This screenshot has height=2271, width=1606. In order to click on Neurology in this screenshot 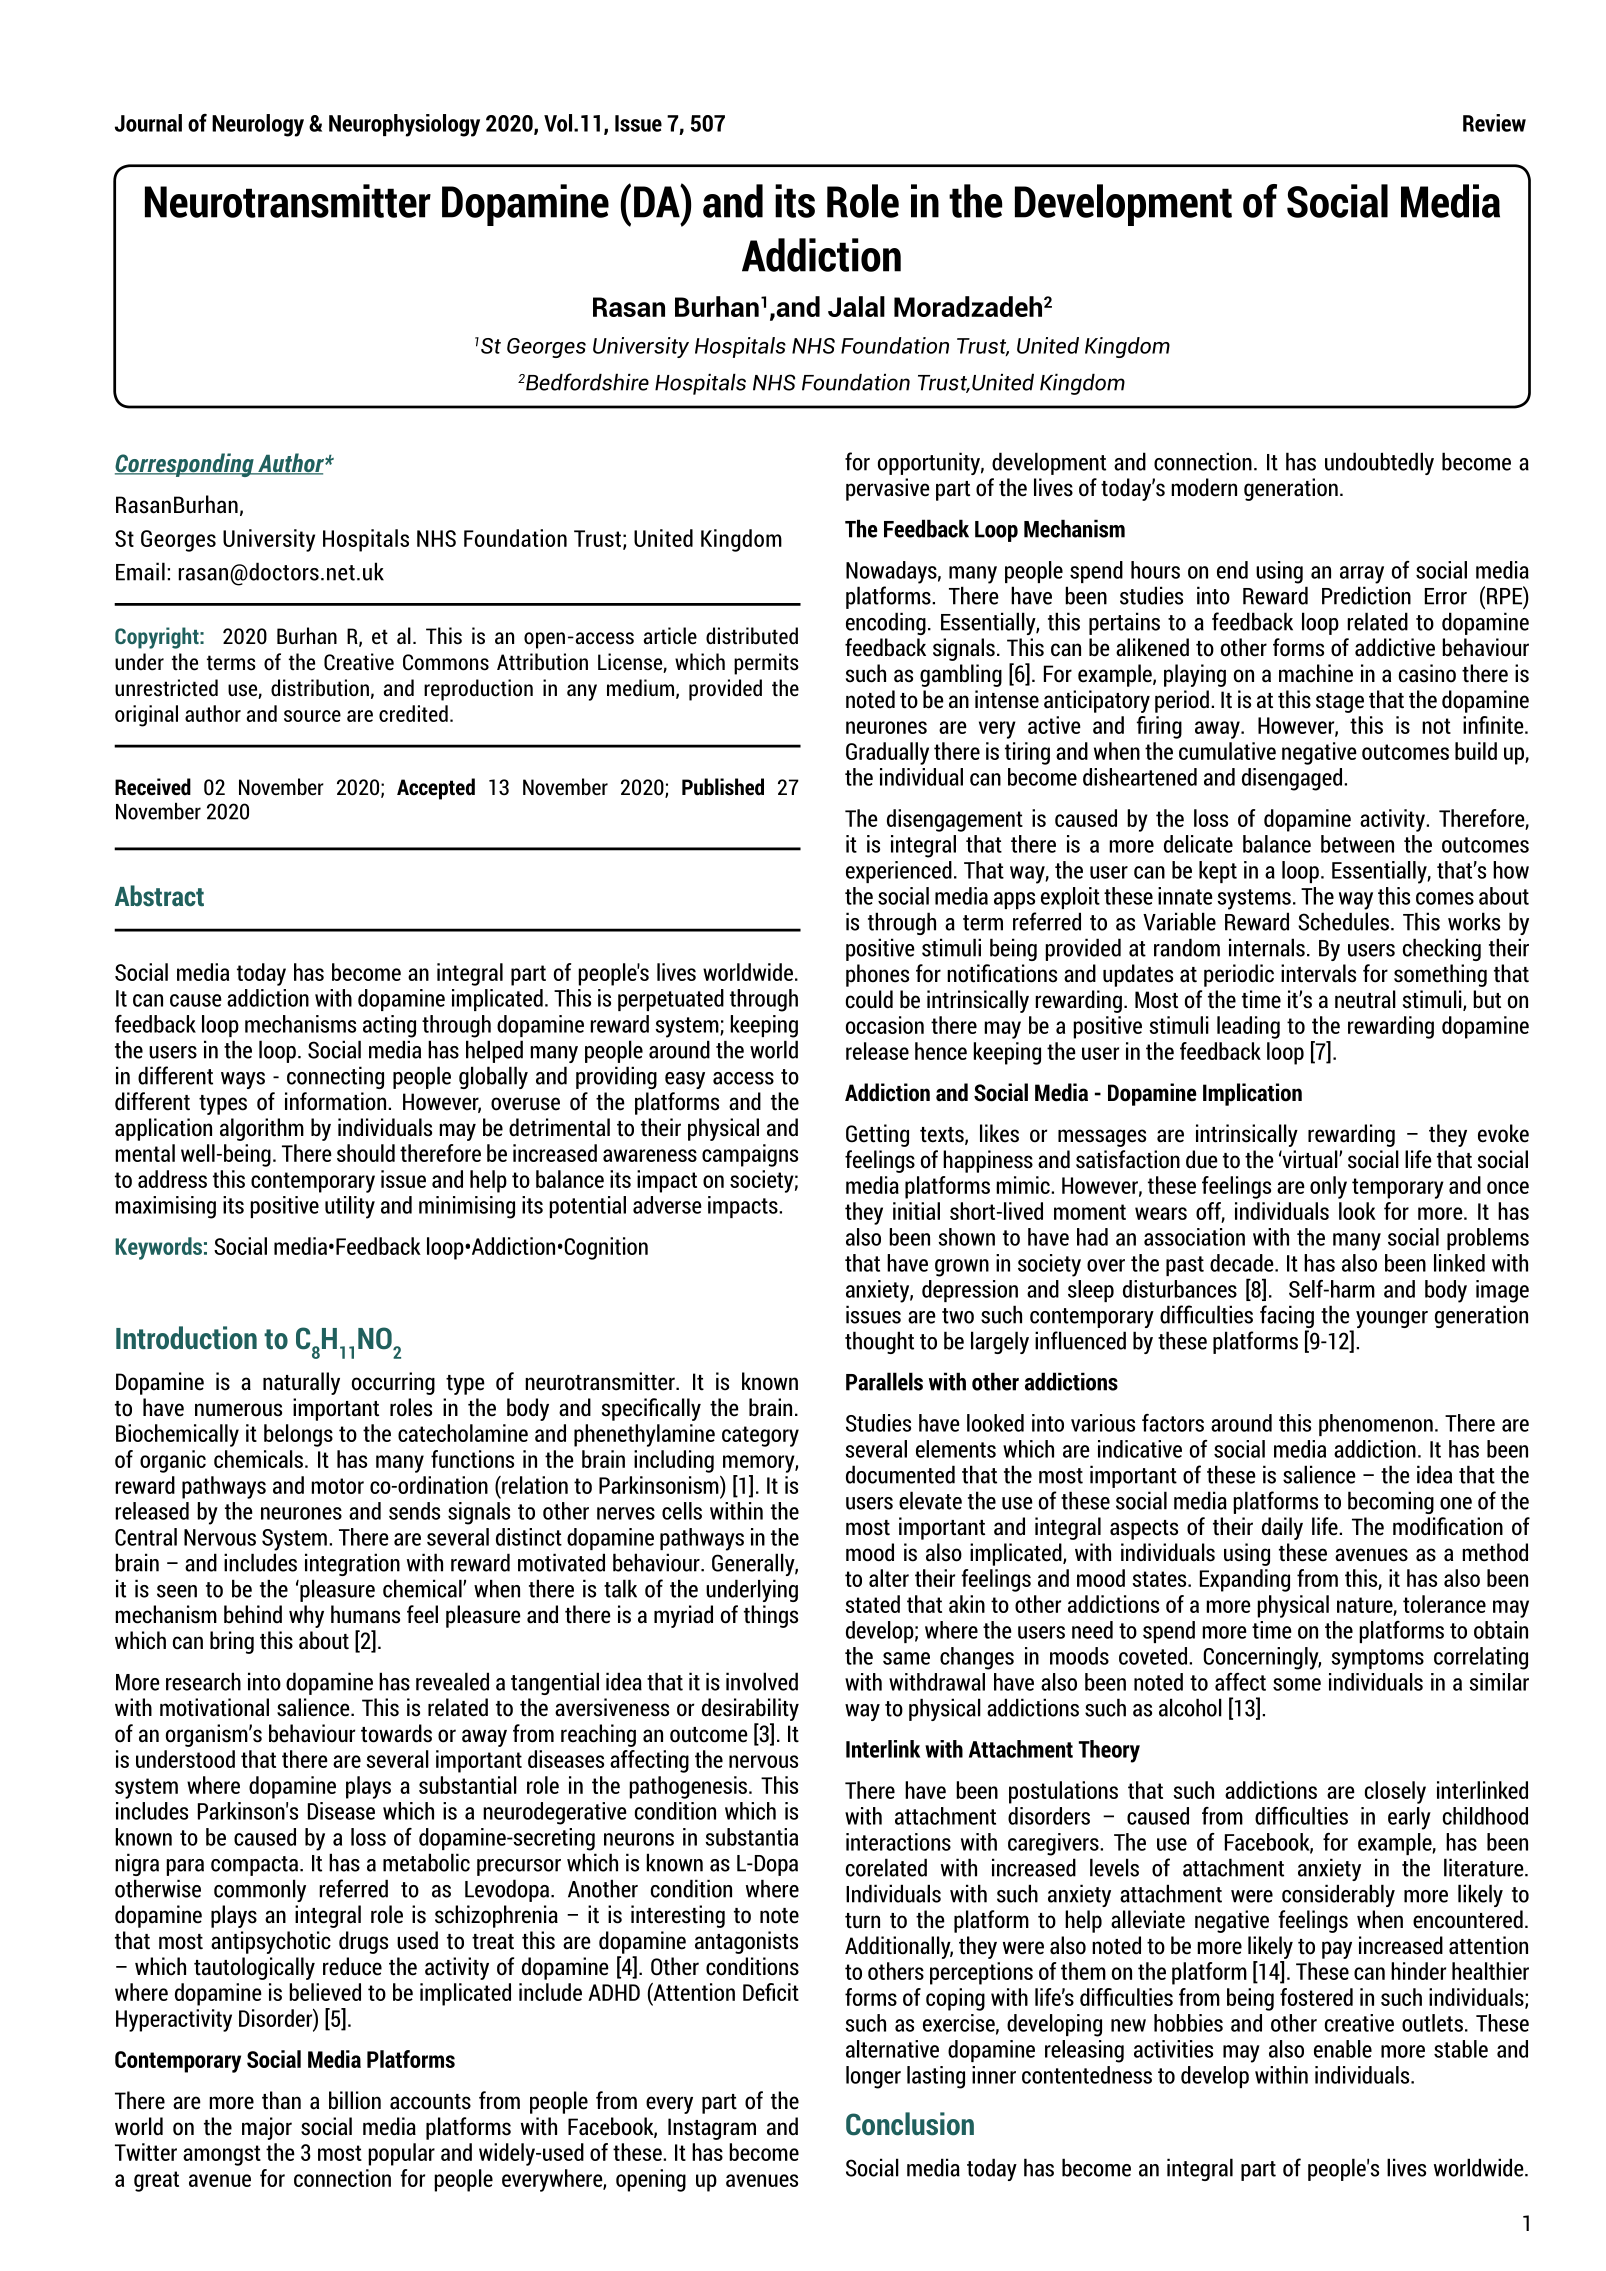, I will do `click(258, 125)`.
